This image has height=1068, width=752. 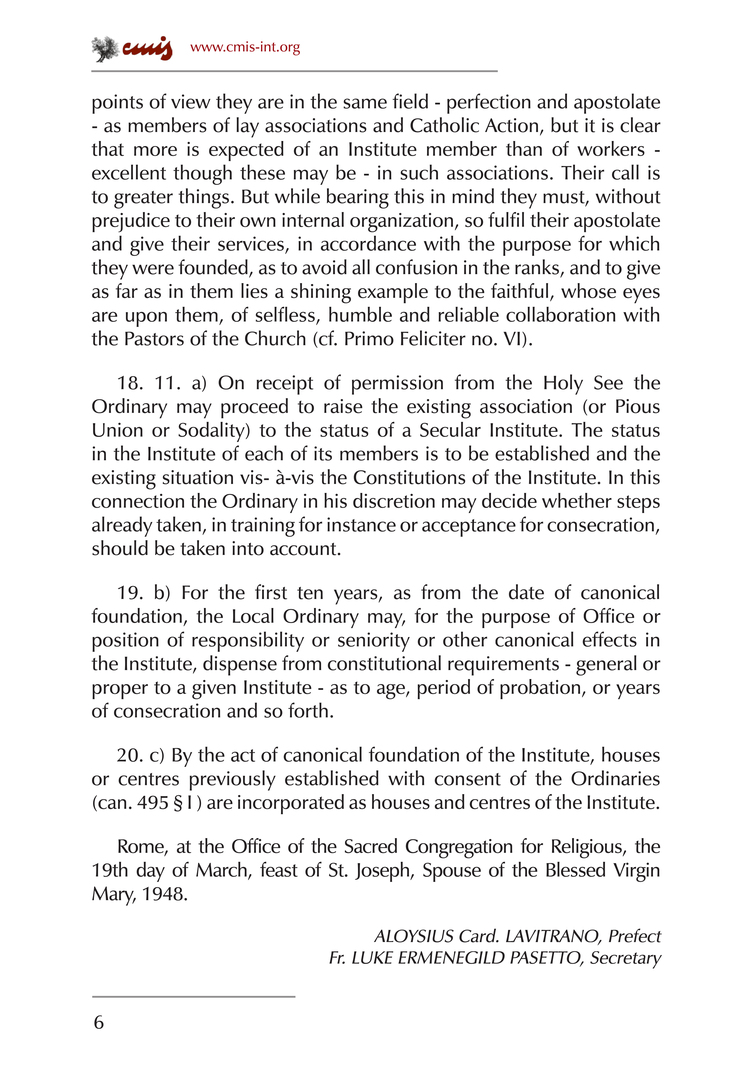 I want to click on effects, so click(x=610, y=639).
